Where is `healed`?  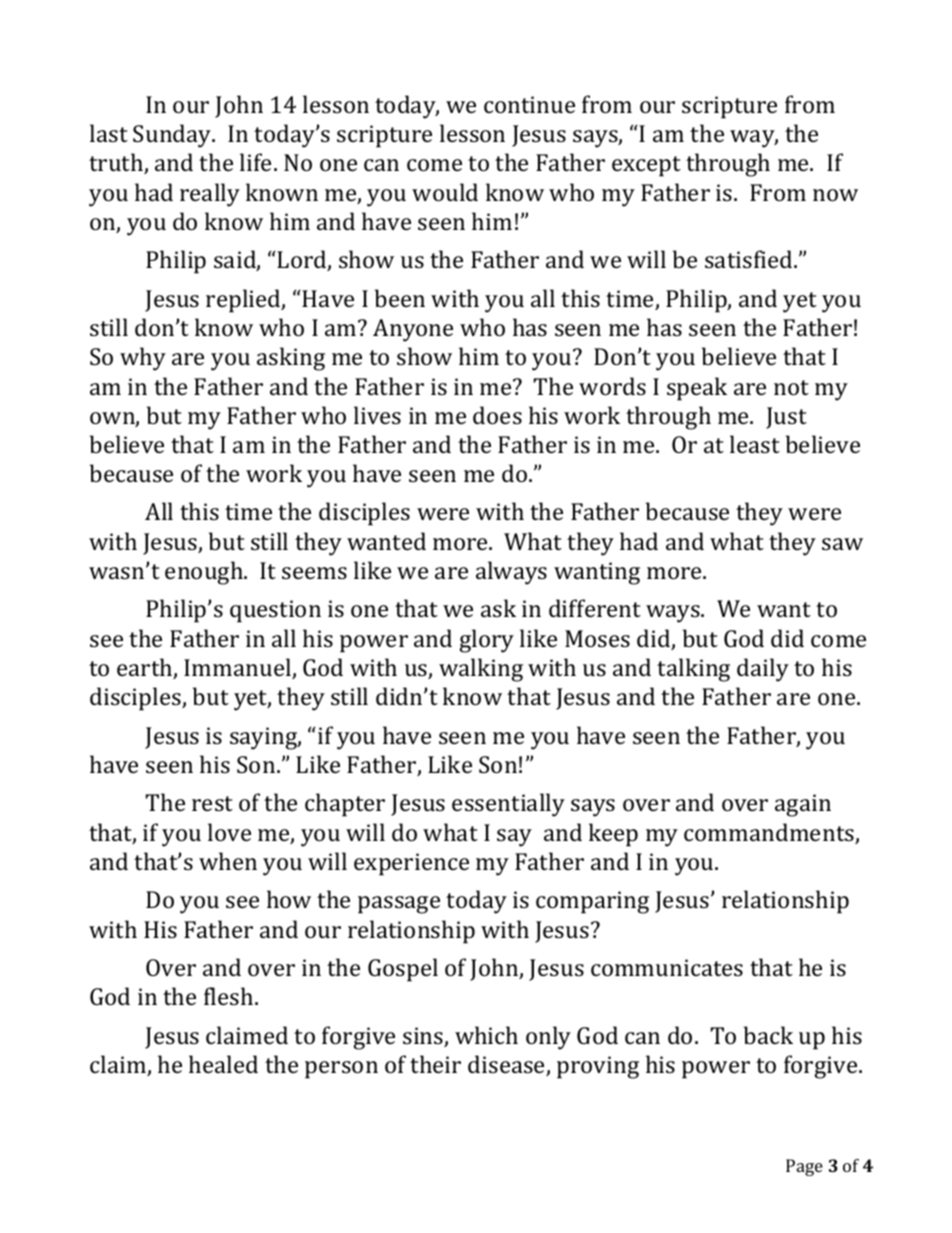 healed is located at coordinates (223, 1064).
